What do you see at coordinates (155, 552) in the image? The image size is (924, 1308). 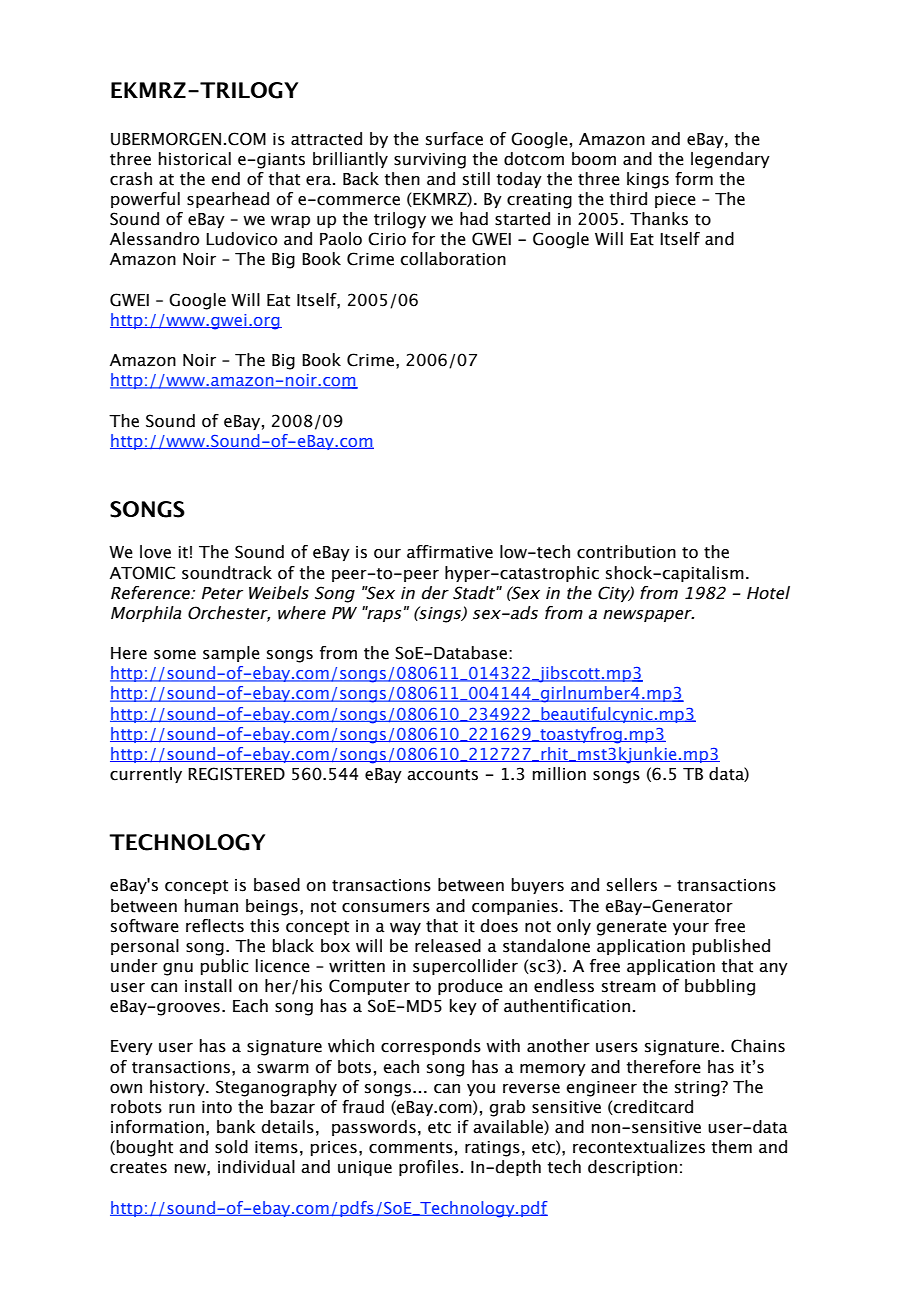 I see `love` at bounding box center [155, 552].
